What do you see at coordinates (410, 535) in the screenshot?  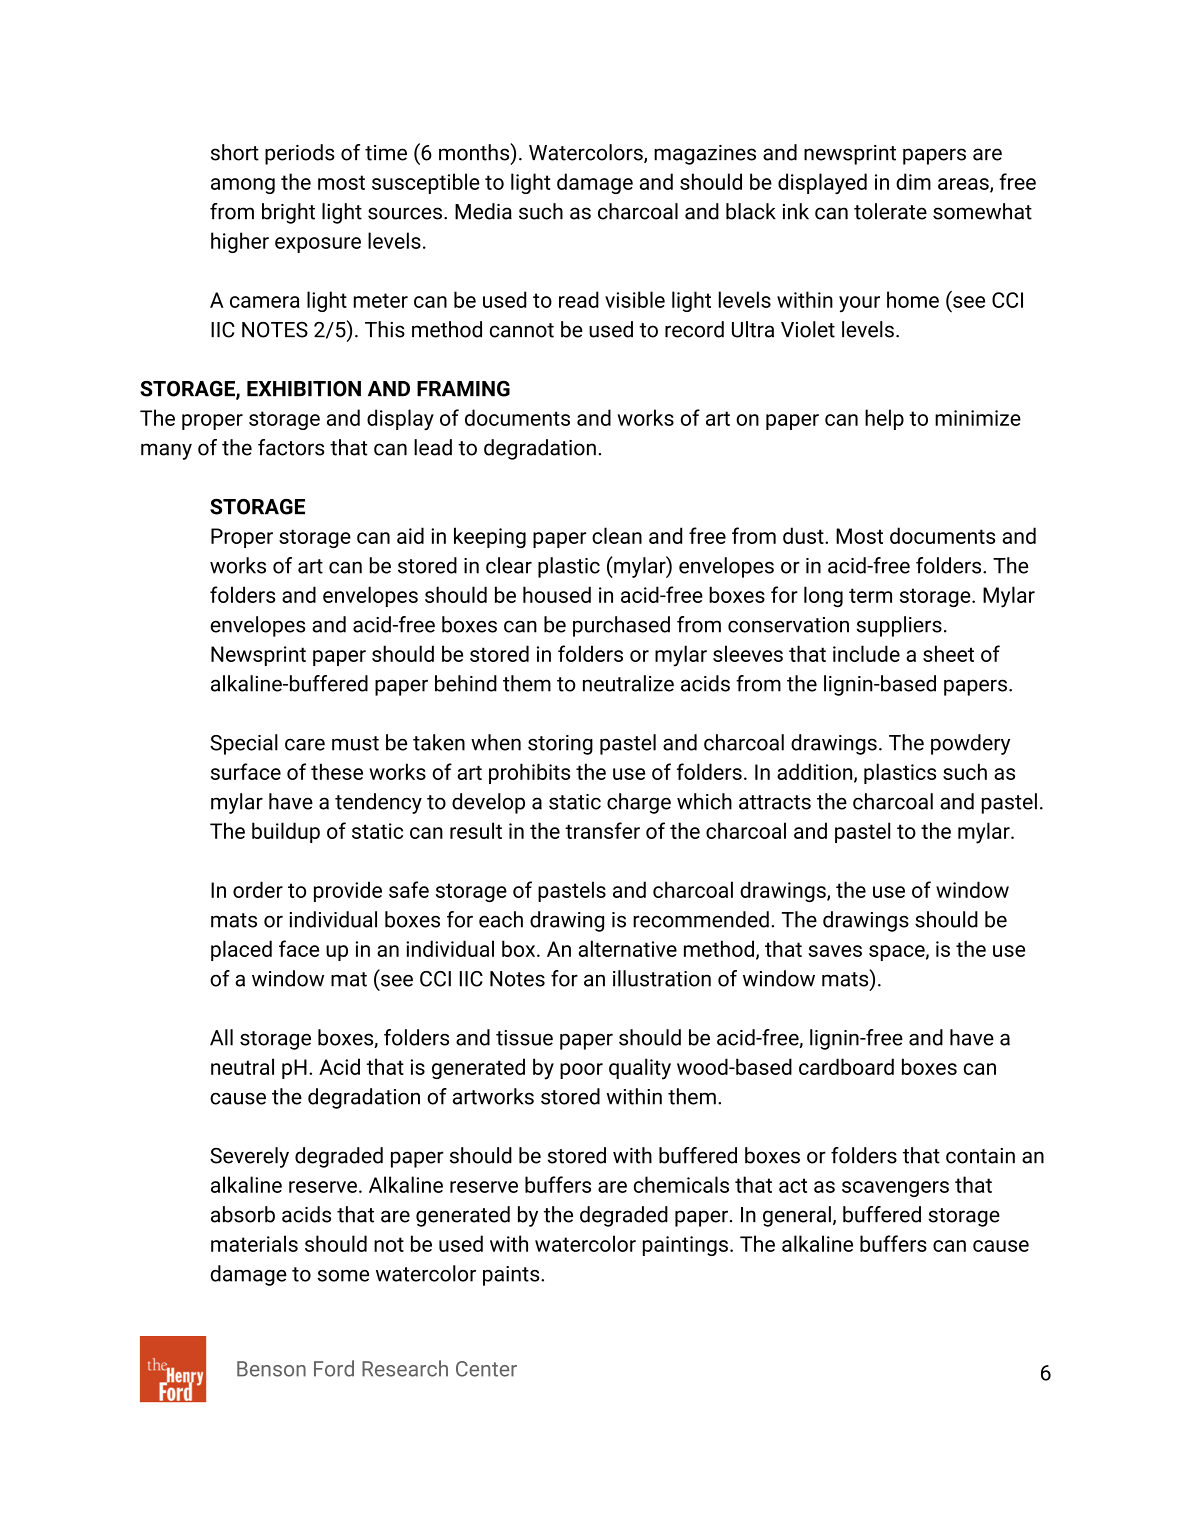 I see `aid` at bounding box center [410, 535].
